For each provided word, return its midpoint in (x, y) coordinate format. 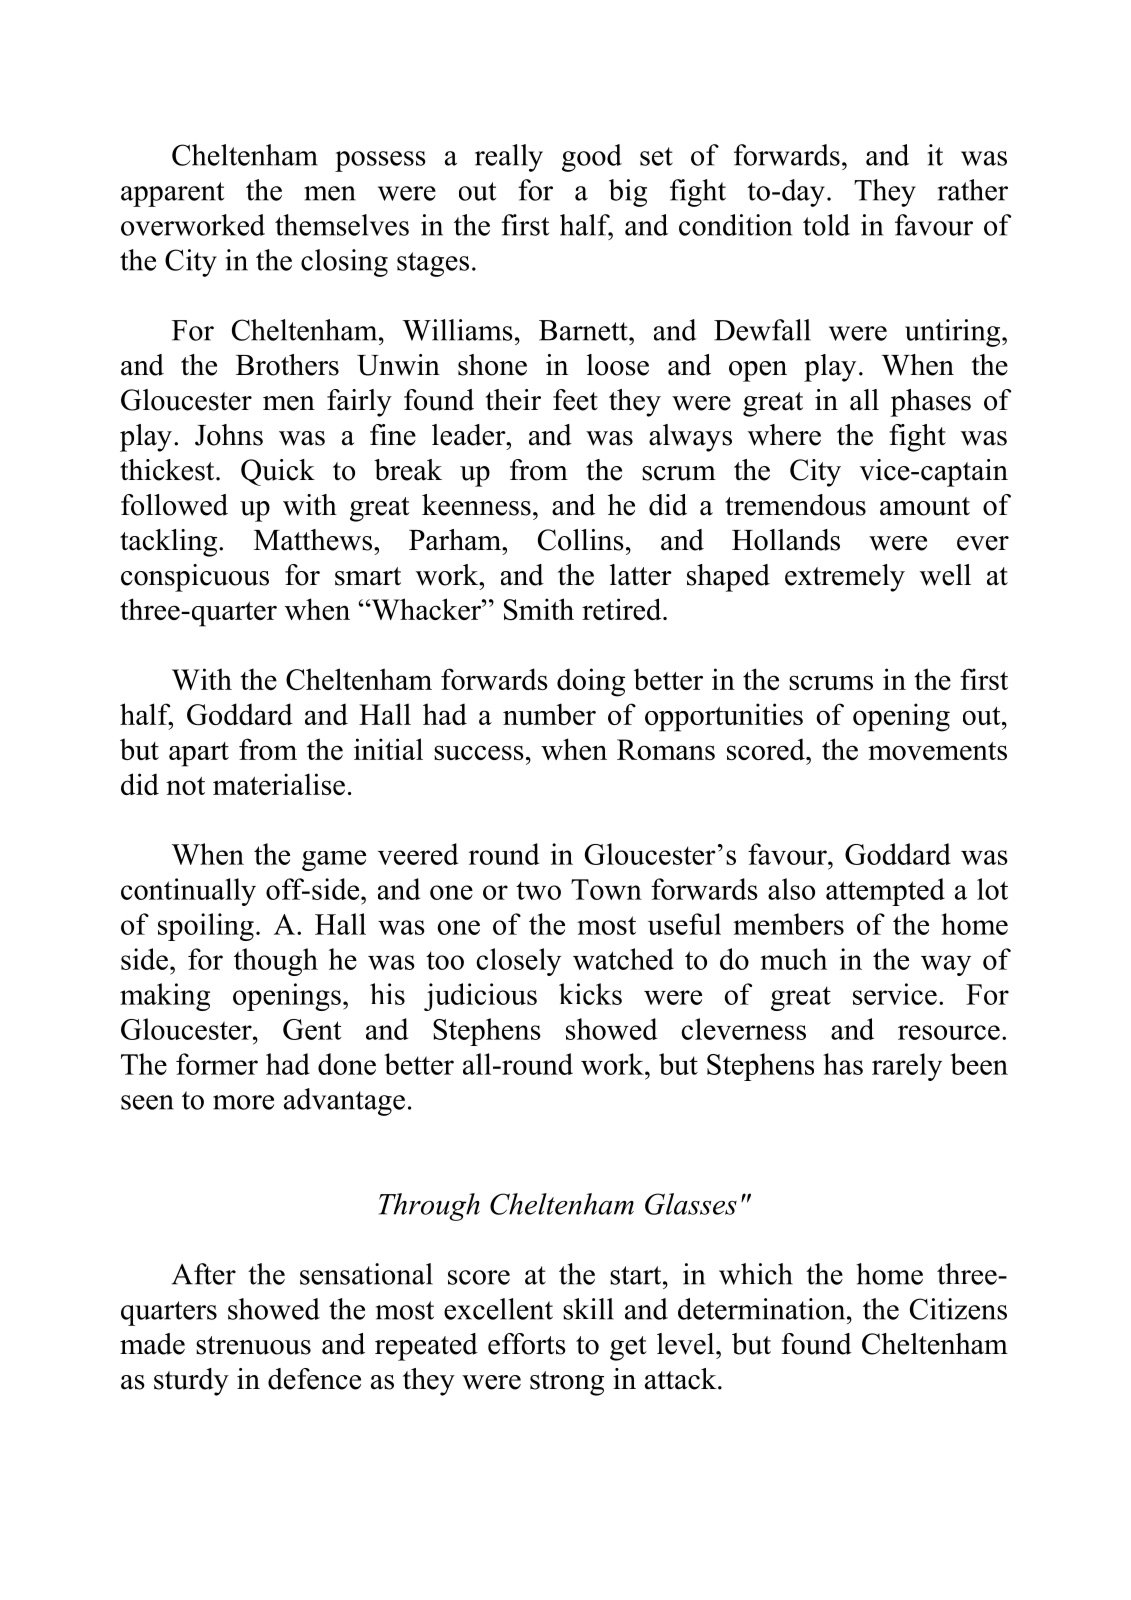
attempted (885, 892)
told (826, 225)
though (276, 962)
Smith (539, 609)
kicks (590, 994)
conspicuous (195, 578)
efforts (527, 1344)
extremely (845, 578)
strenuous (253, 1345)
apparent (172, 194)
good (592, 158)
